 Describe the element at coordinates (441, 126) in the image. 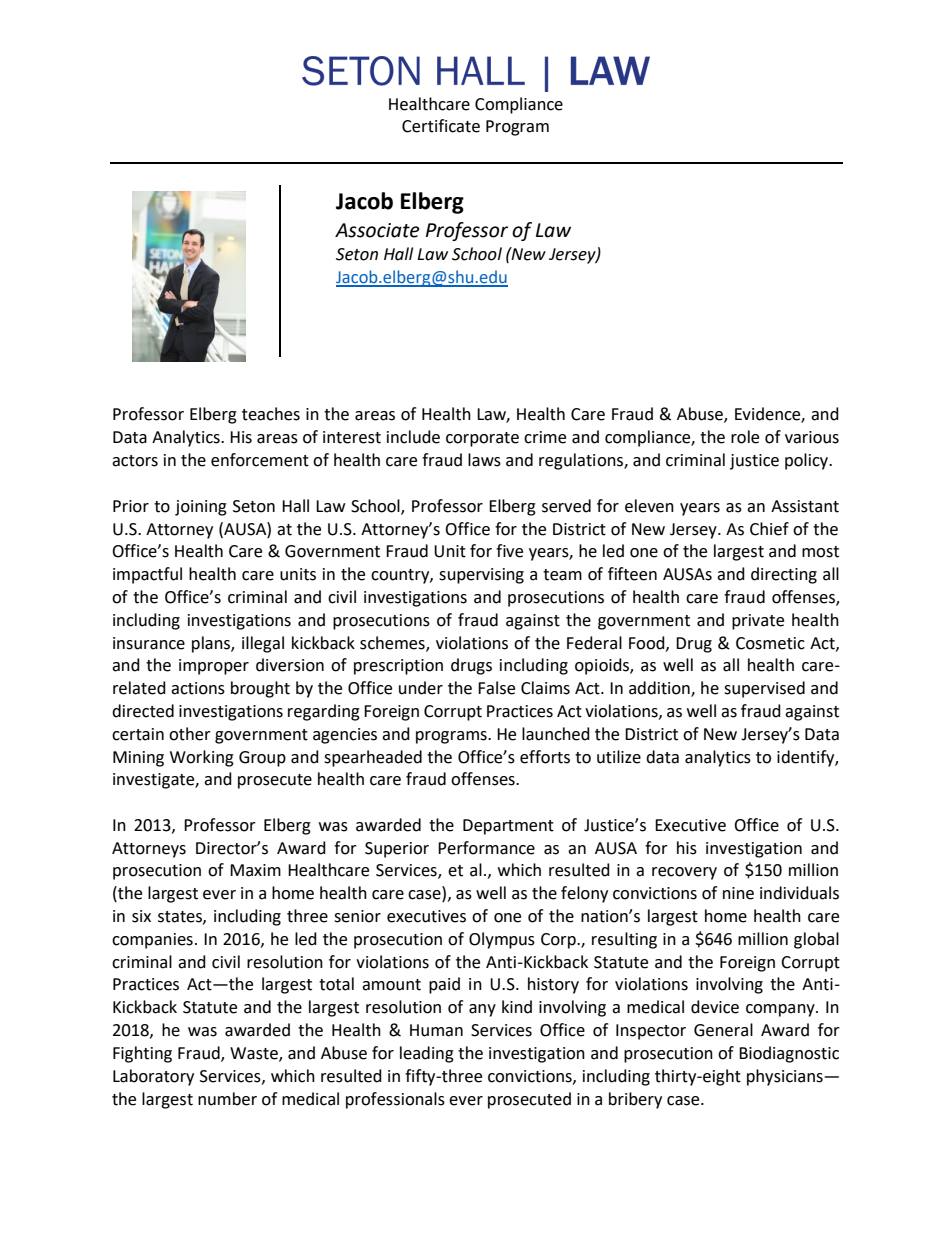

I see `Certificate` at that location.
